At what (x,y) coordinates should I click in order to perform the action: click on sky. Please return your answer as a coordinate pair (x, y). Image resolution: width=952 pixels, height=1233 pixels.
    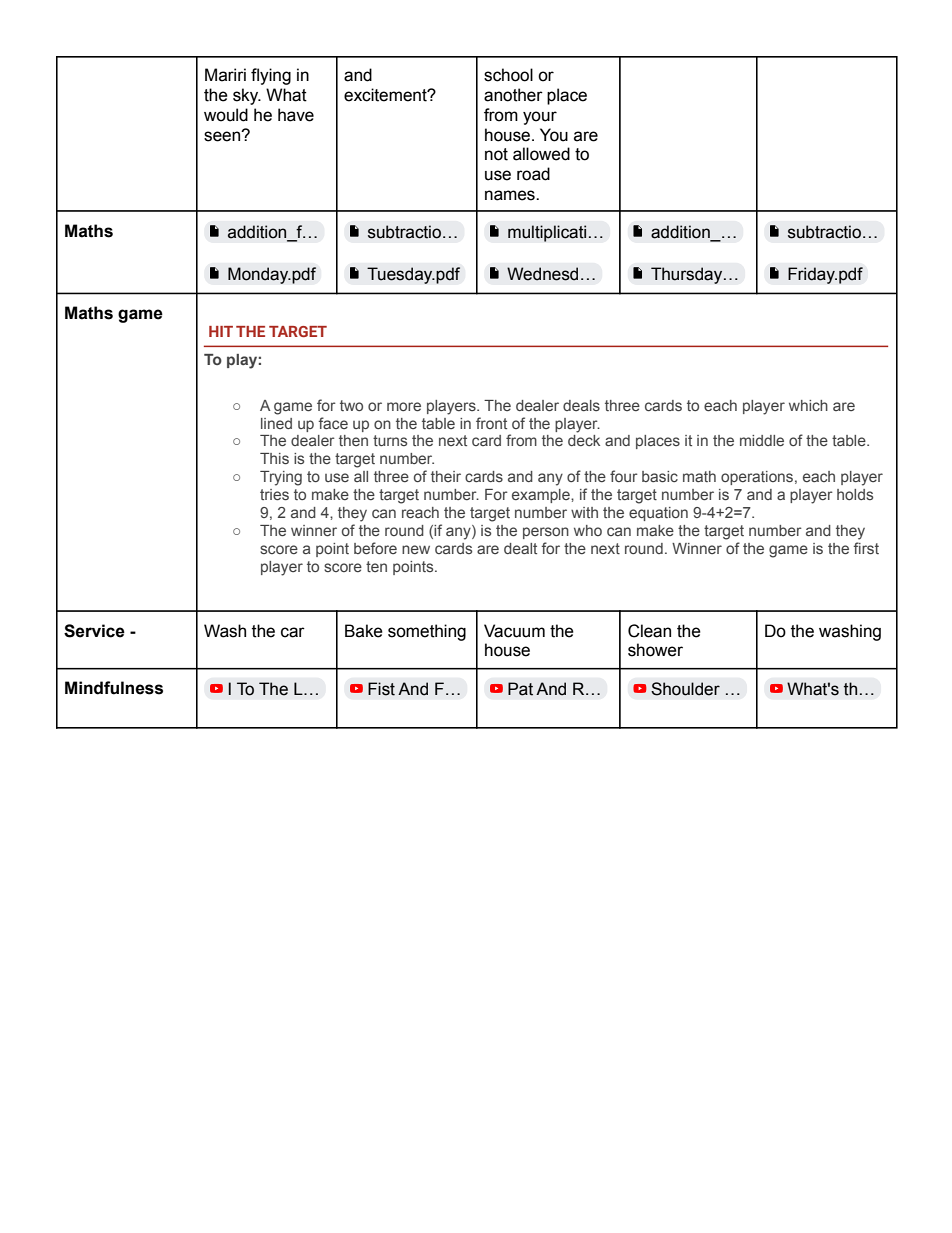
    Looking at the image, I should click on (247, 96).
